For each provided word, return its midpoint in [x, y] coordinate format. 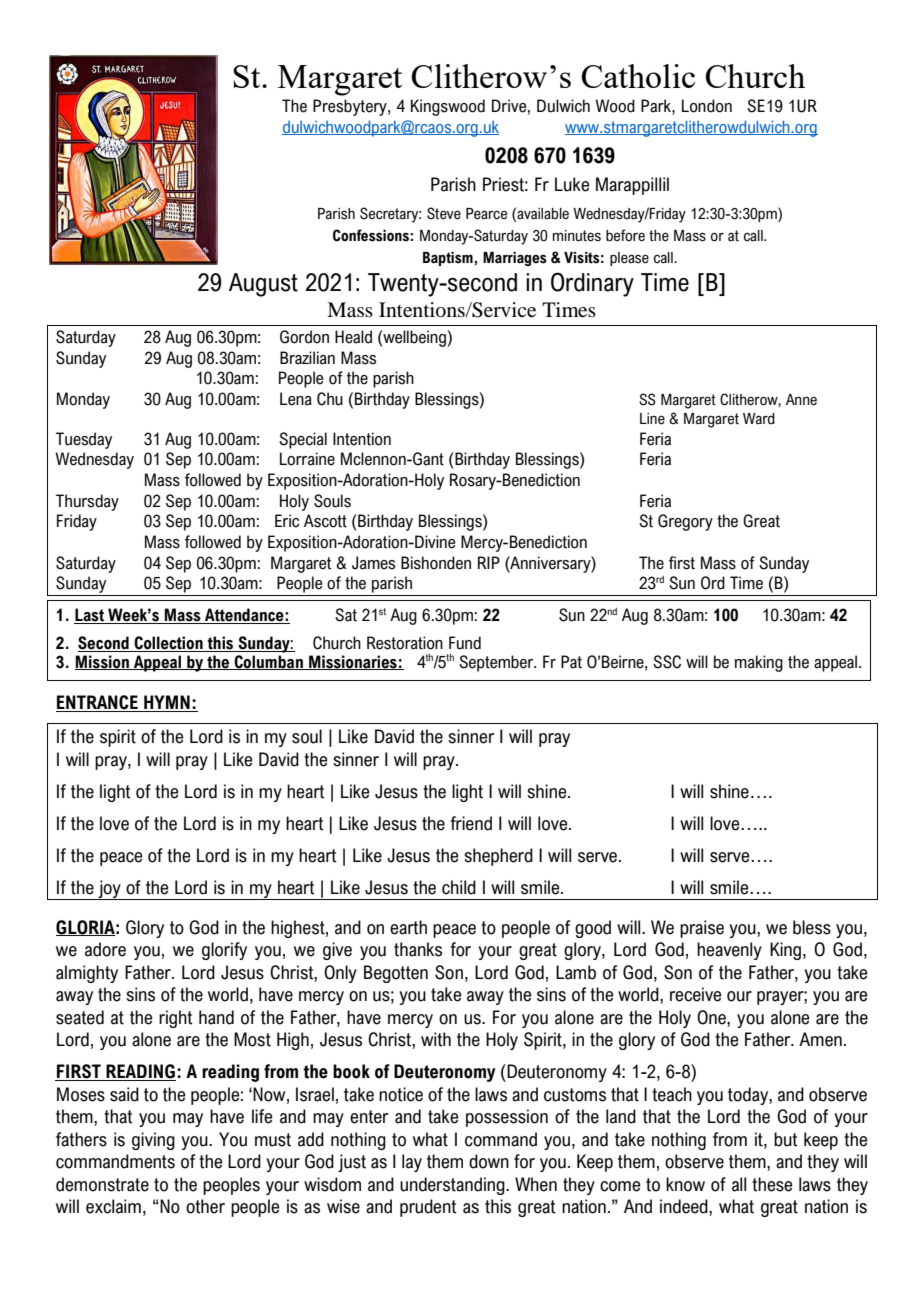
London [707, 106]
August [263, 285]
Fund [465, 643]
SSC [667, 662]
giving [153, 1141]
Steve [444, 213]
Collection [168, 644]
